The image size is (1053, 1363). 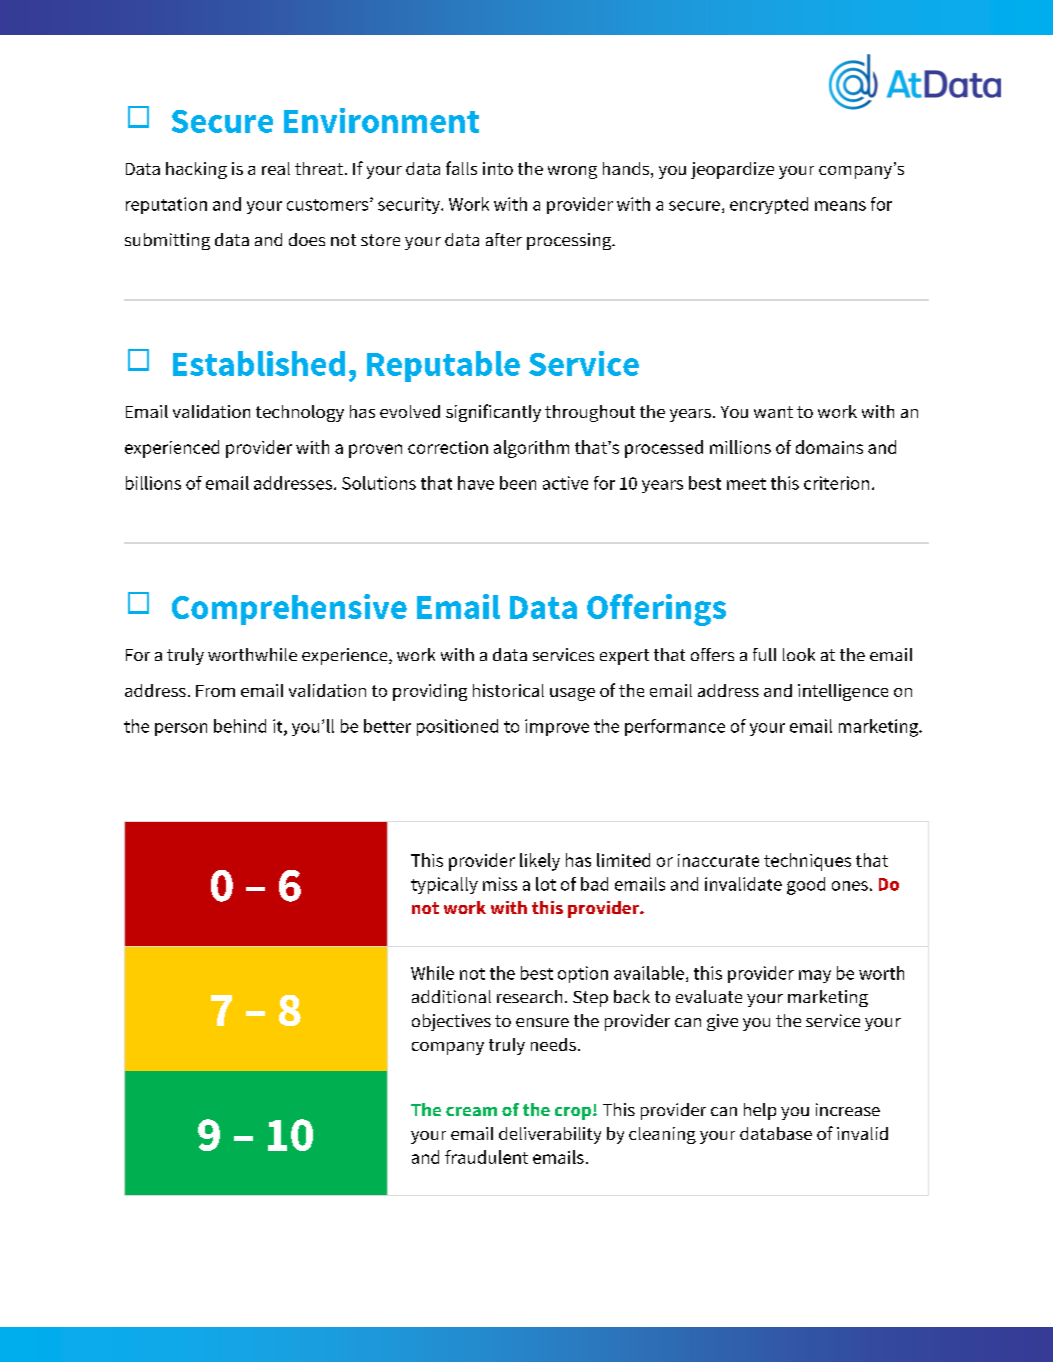 What do you see at coordinates (289, 609) in the screenshot?
I see `Comprehensive` at bounding box center [289, 609].
